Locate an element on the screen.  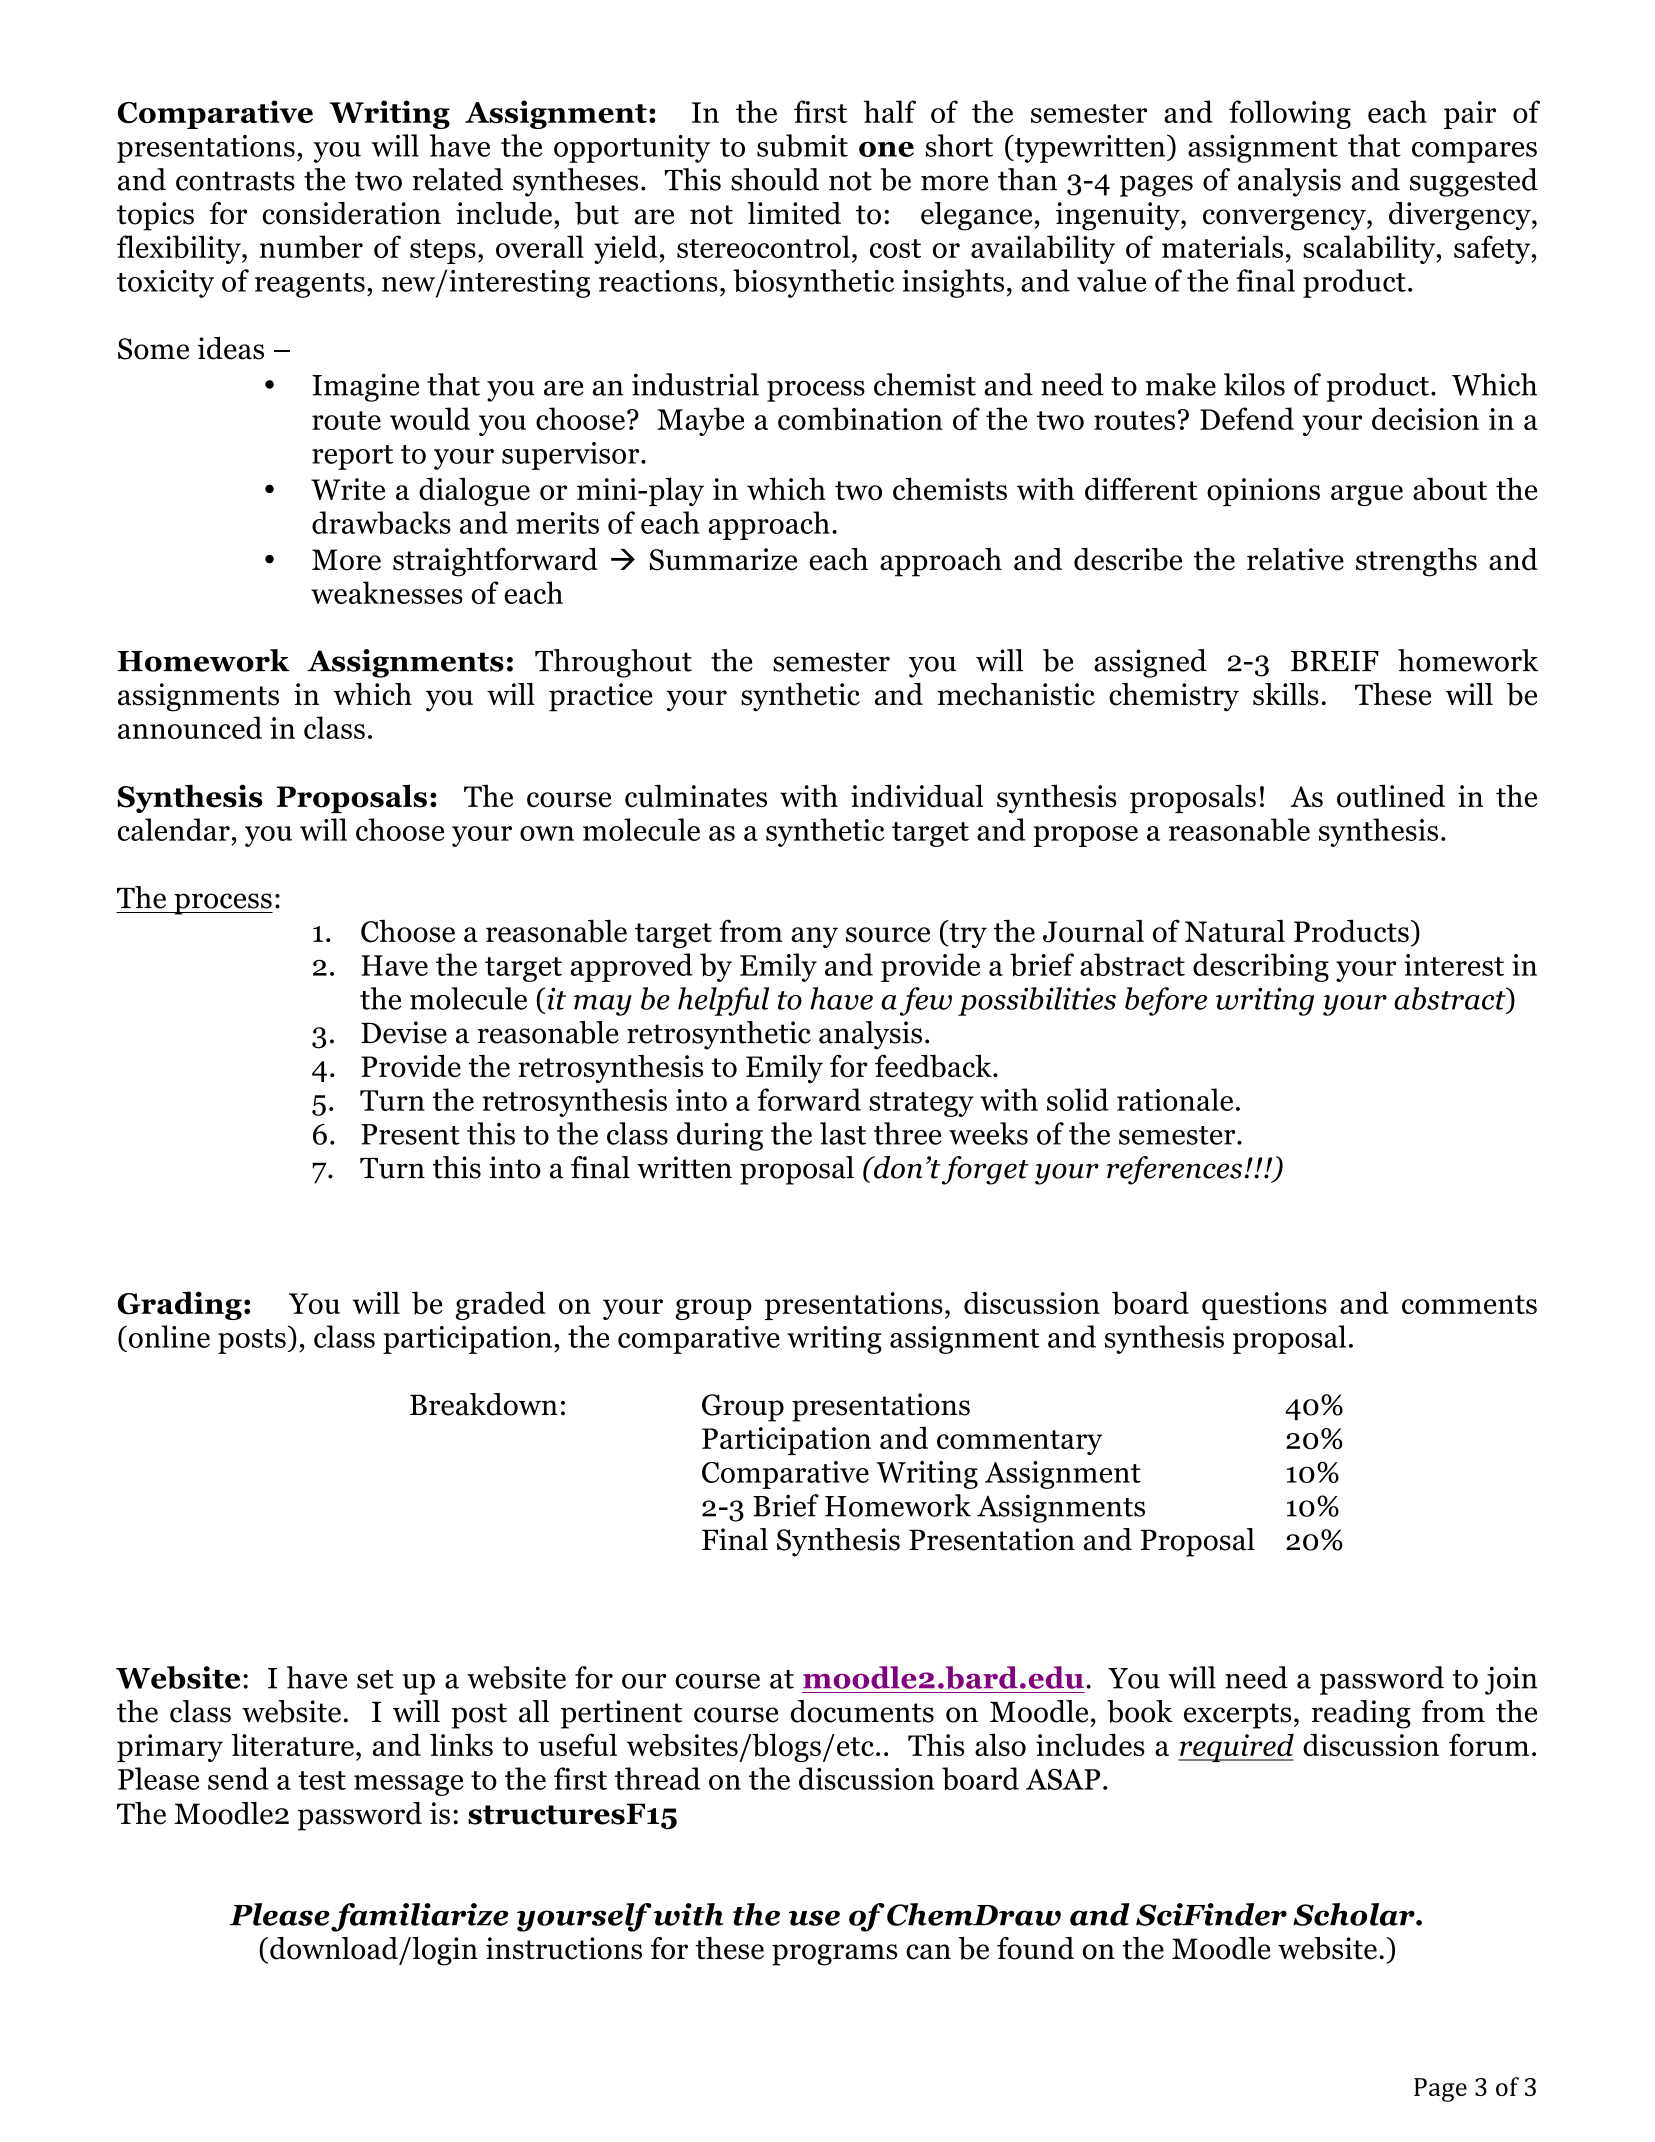
familiarize is located at coordinates (419, 1917).
